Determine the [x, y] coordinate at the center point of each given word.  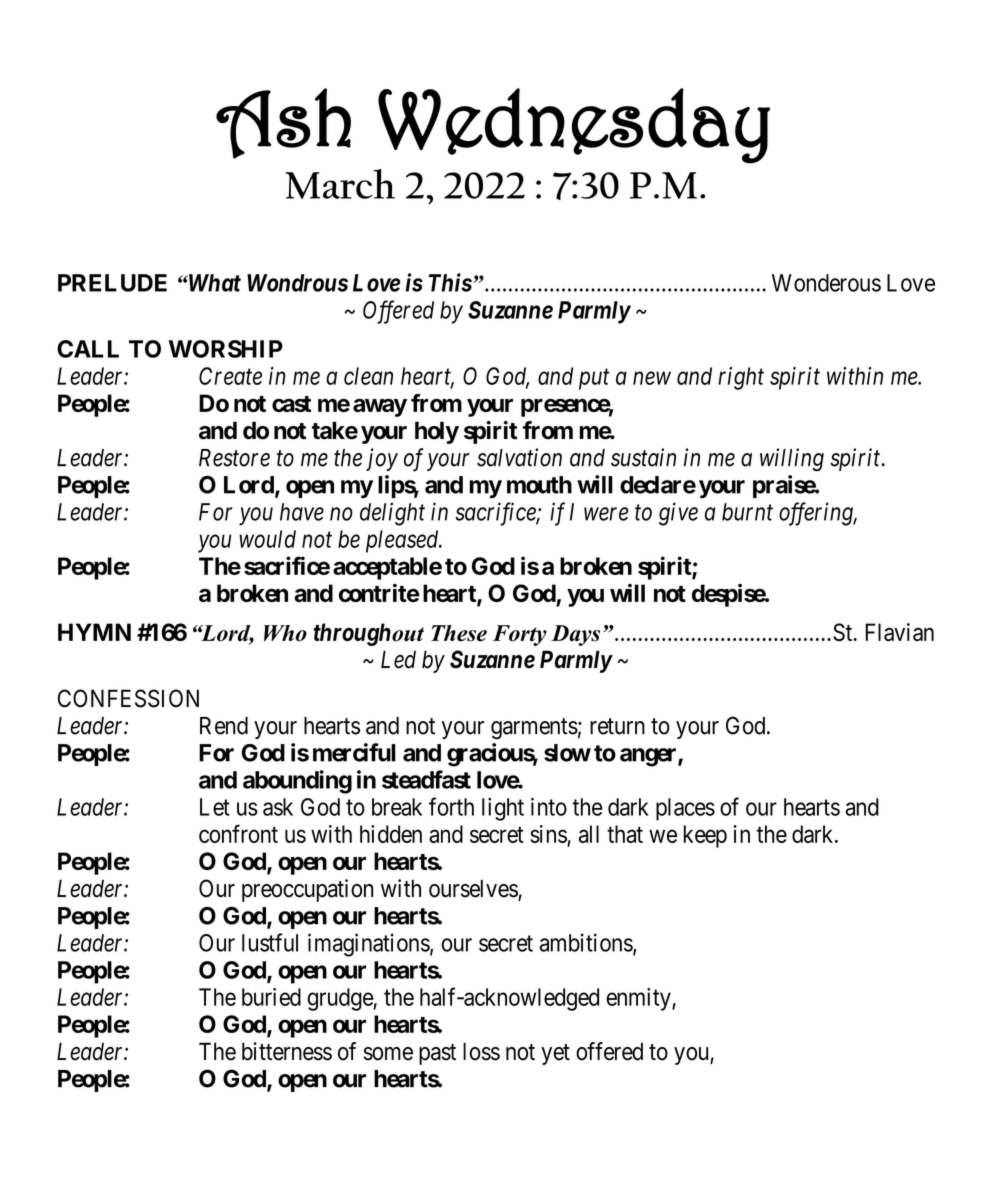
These [459, 633]
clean [368, 376]
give [678, 514]
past [437, 1054]
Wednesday [574, 126]
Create [230, 376]
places [685, 809]
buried [271, 997]
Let [215, 807]
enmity [639, 999]
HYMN [94, 632]
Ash [283, 123]
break [397, 807]
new [652, 378]
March [340, 184]
